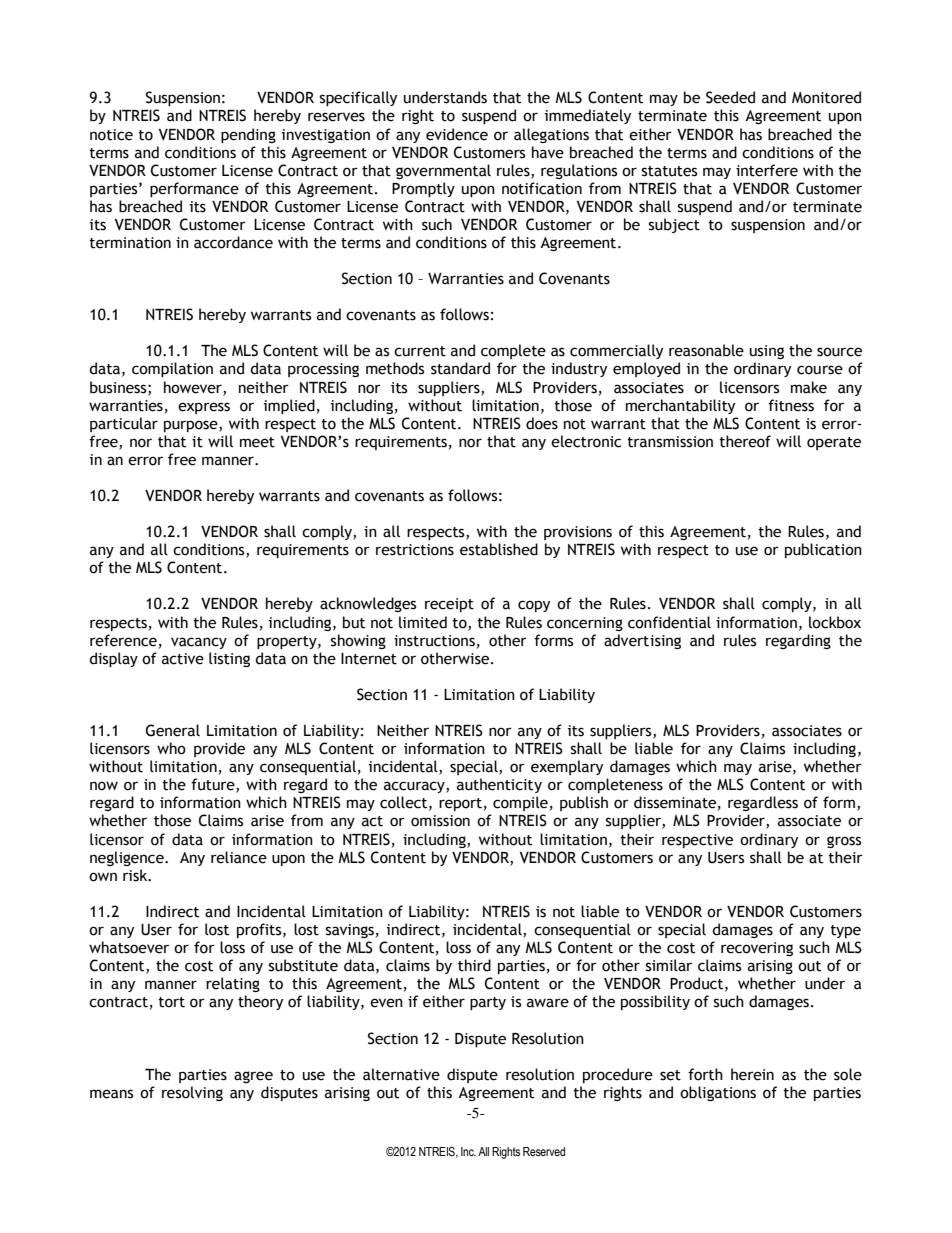  Describe the element at coordinates (460, 368) in the page. I see `standard` at that location.
